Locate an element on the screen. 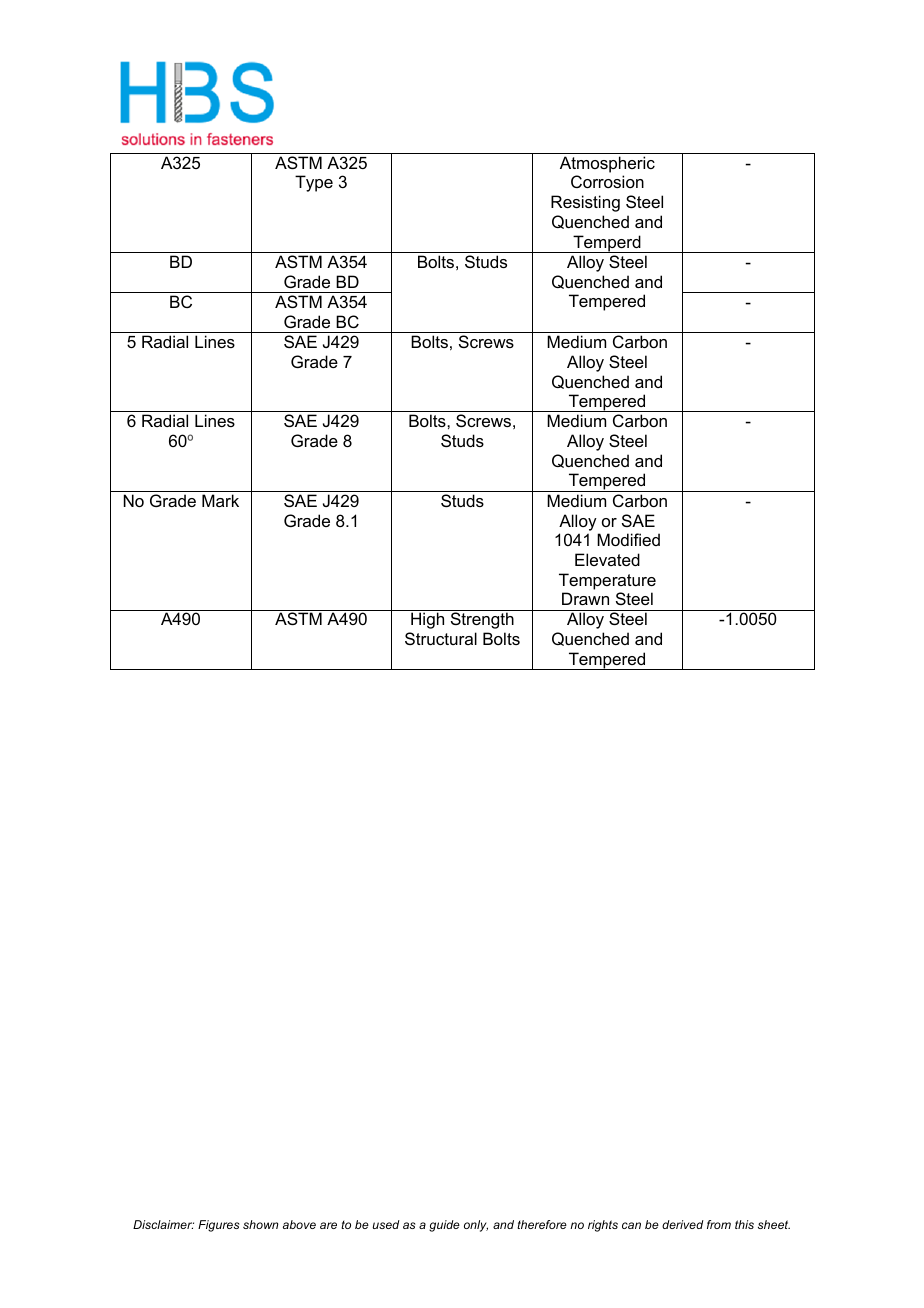  Temperature is located at coordinates (607, 581).
